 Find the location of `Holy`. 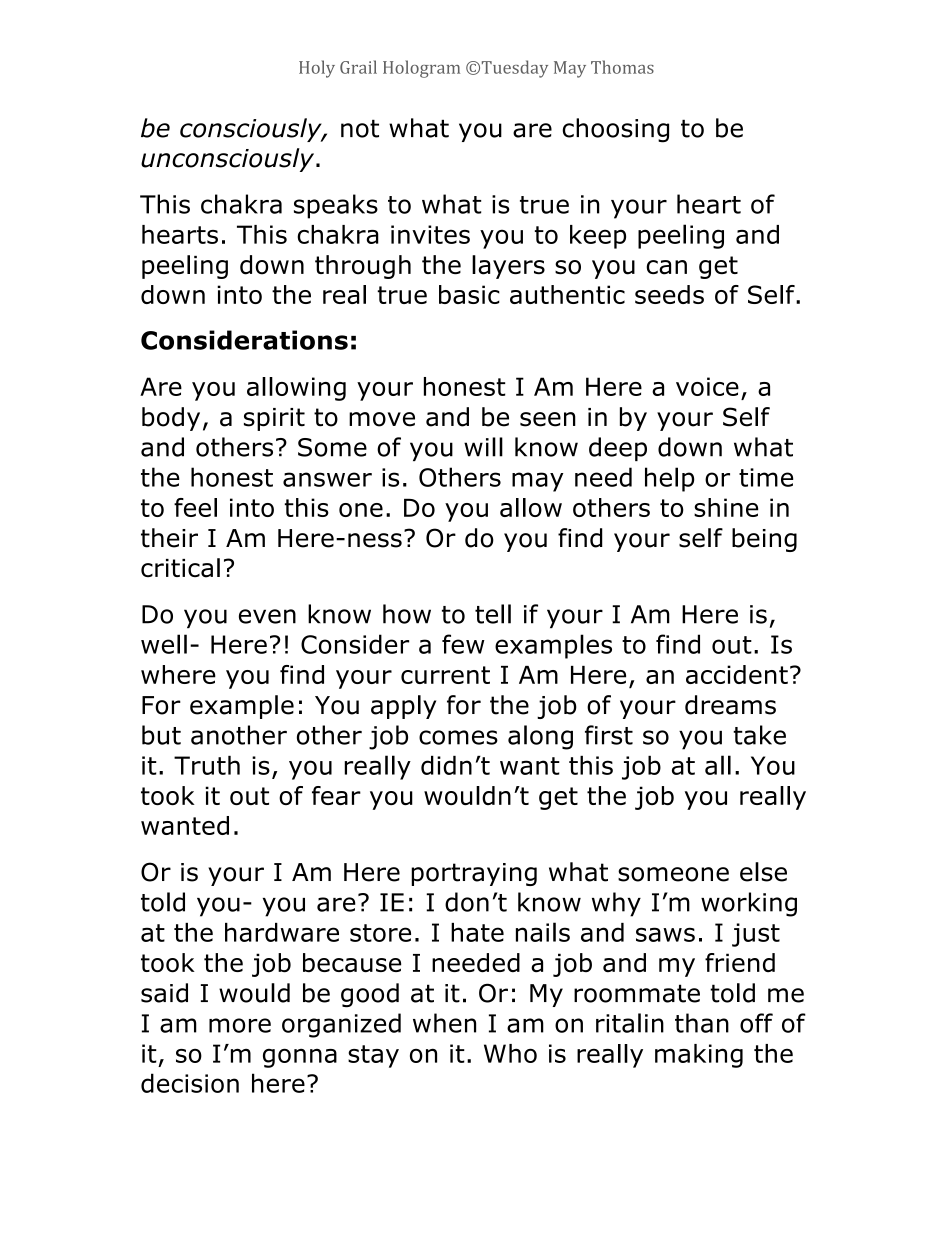

Holy is located at coordinates (317, 69).
